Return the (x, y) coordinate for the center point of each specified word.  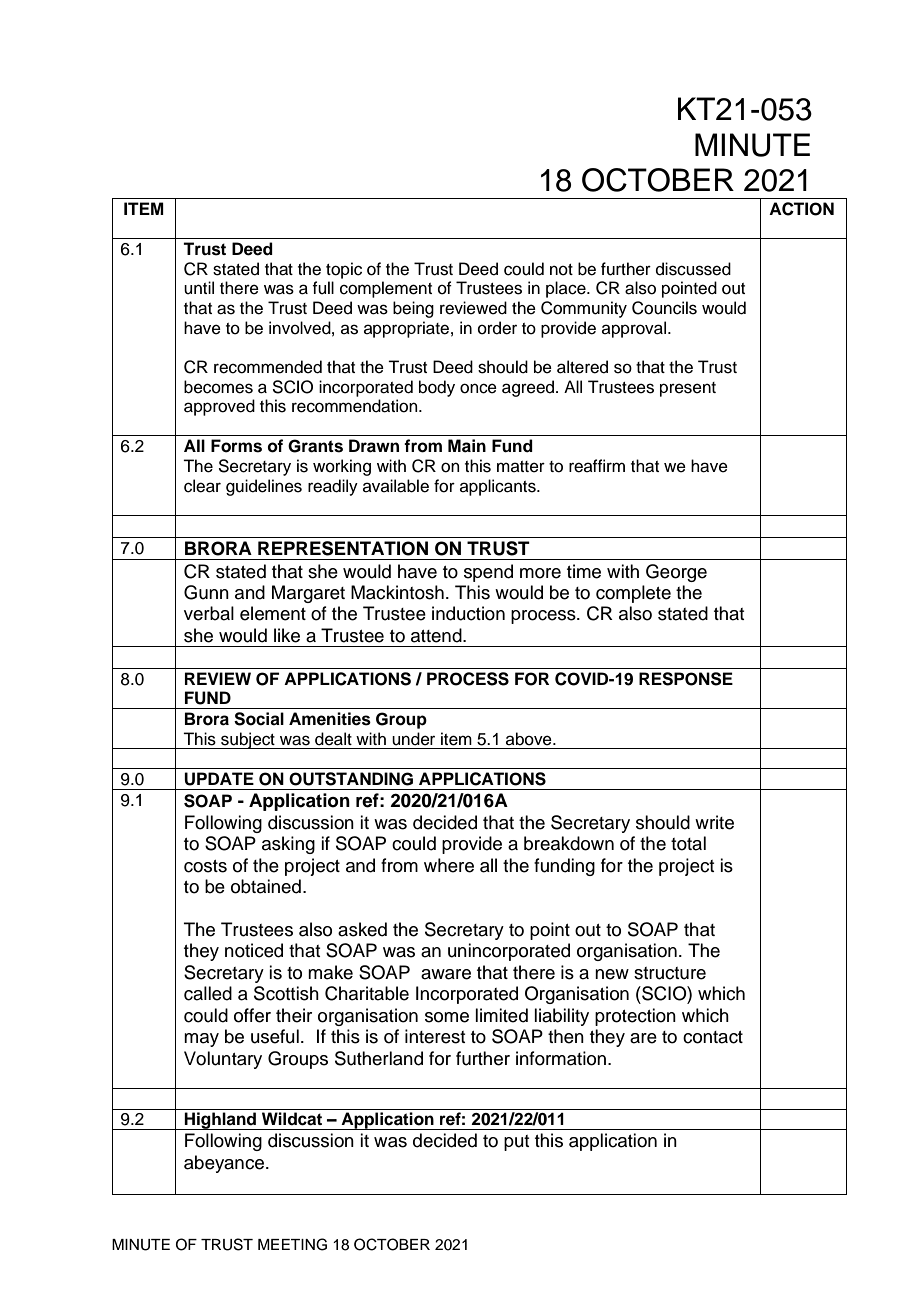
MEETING (292, 1244)
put (516, 1143)
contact (713, 1037)
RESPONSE (686, 679)
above (530, 739)
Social (259, 719)
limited (501, 1015)
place (567, 289)
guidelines (264, 487)
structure (670, 973)
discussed (693, 269)
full (323, 288)
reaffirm (597, 466)
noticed (254, 950)
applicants (499, 487)
